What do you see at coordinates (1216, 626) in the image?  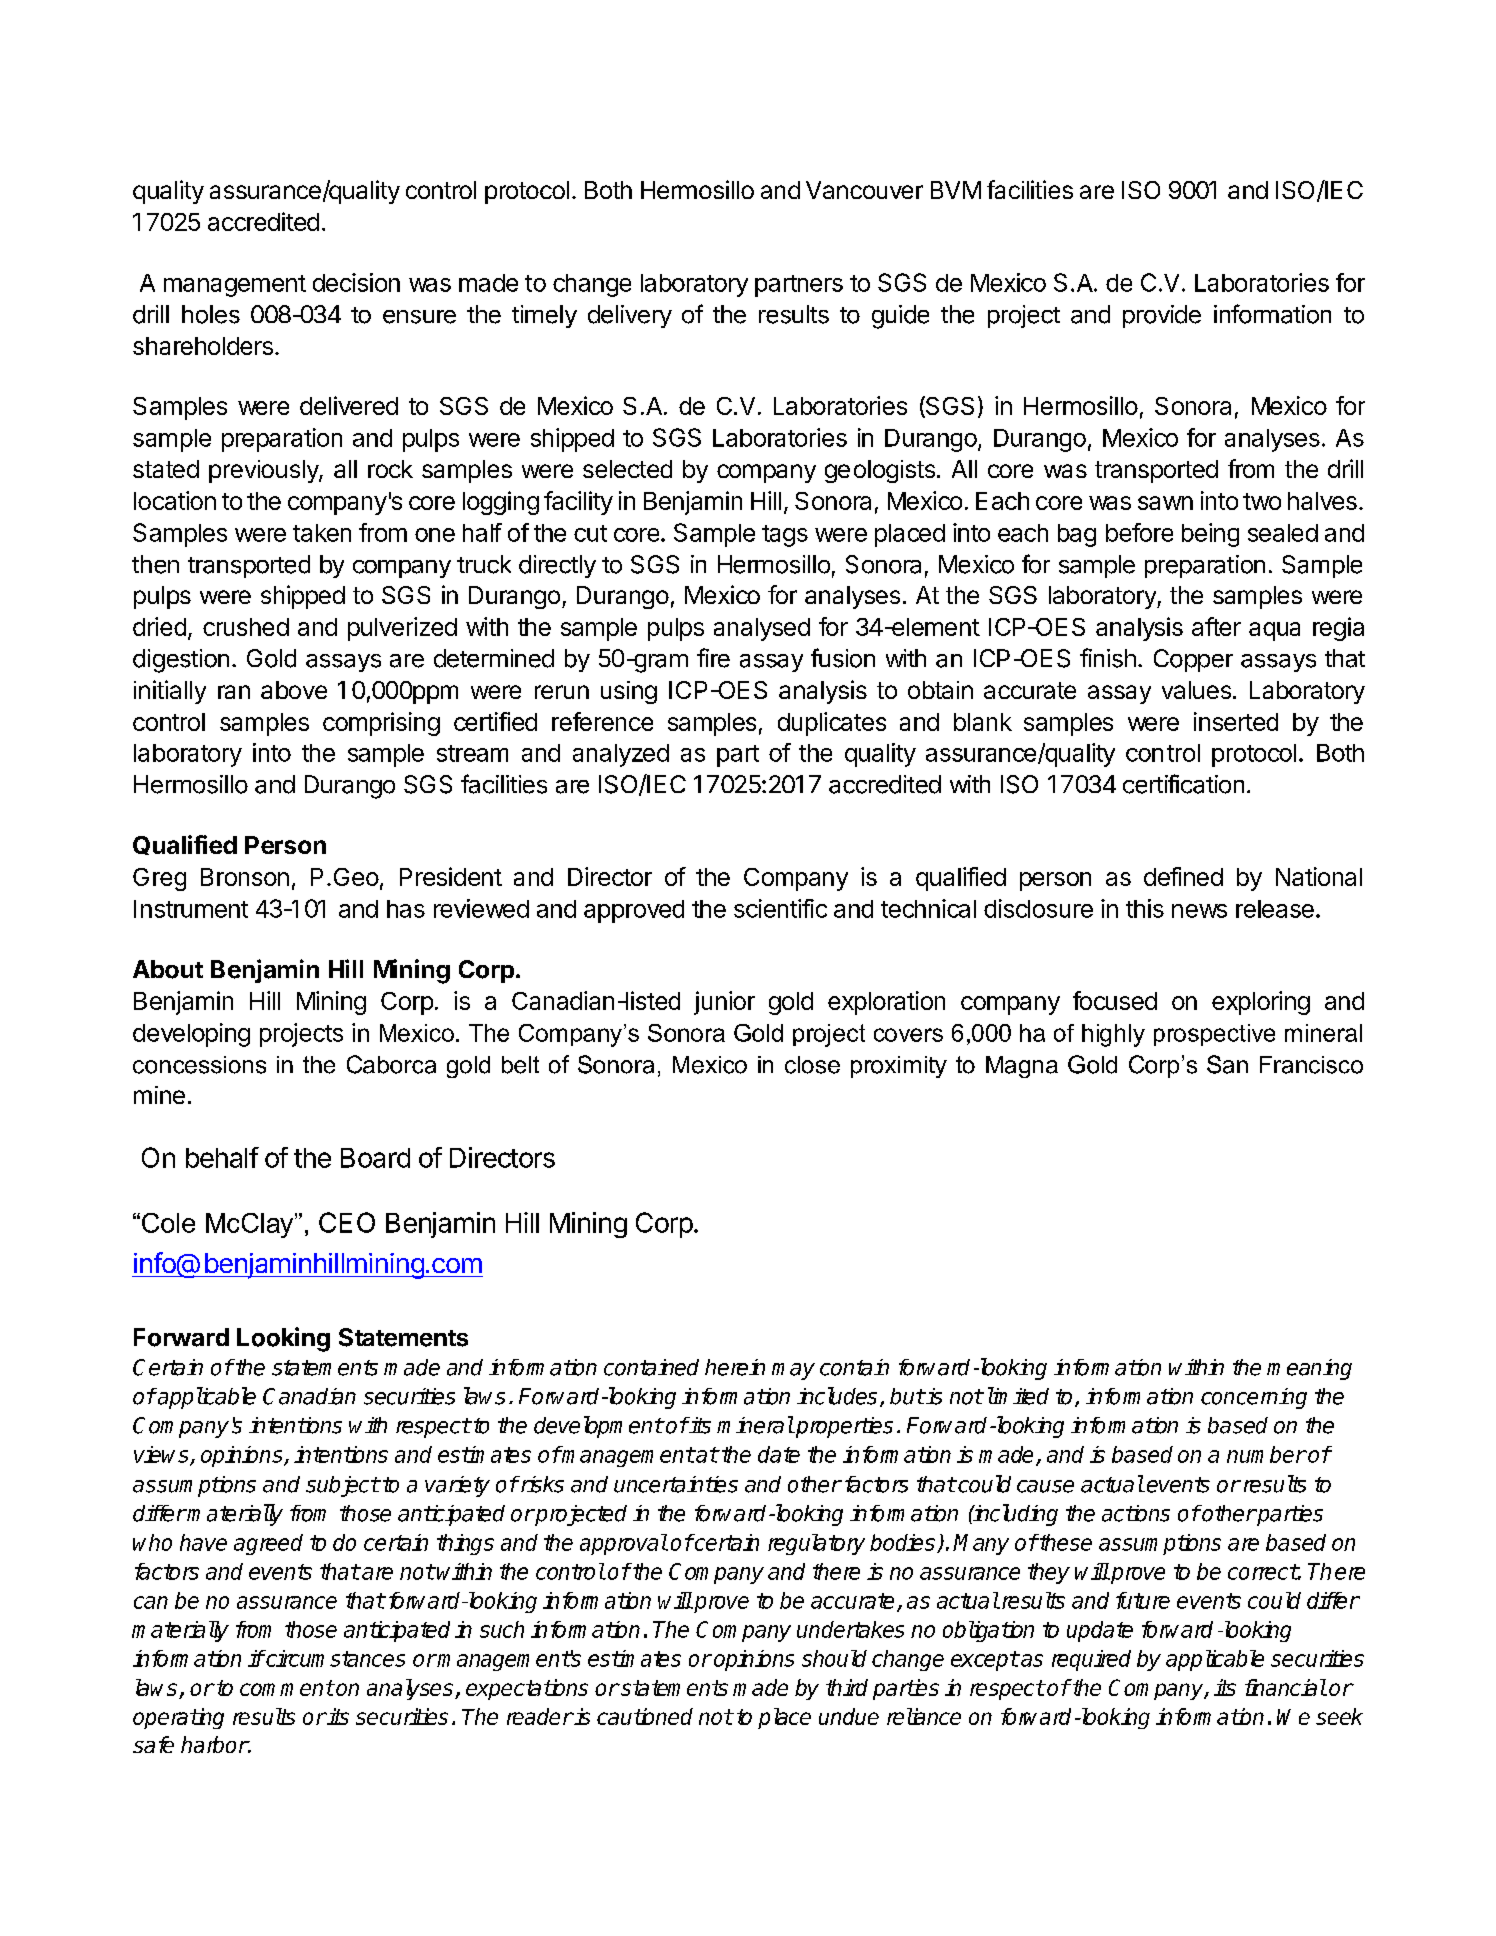 I see `after` at bounding box center [1216, 626].
